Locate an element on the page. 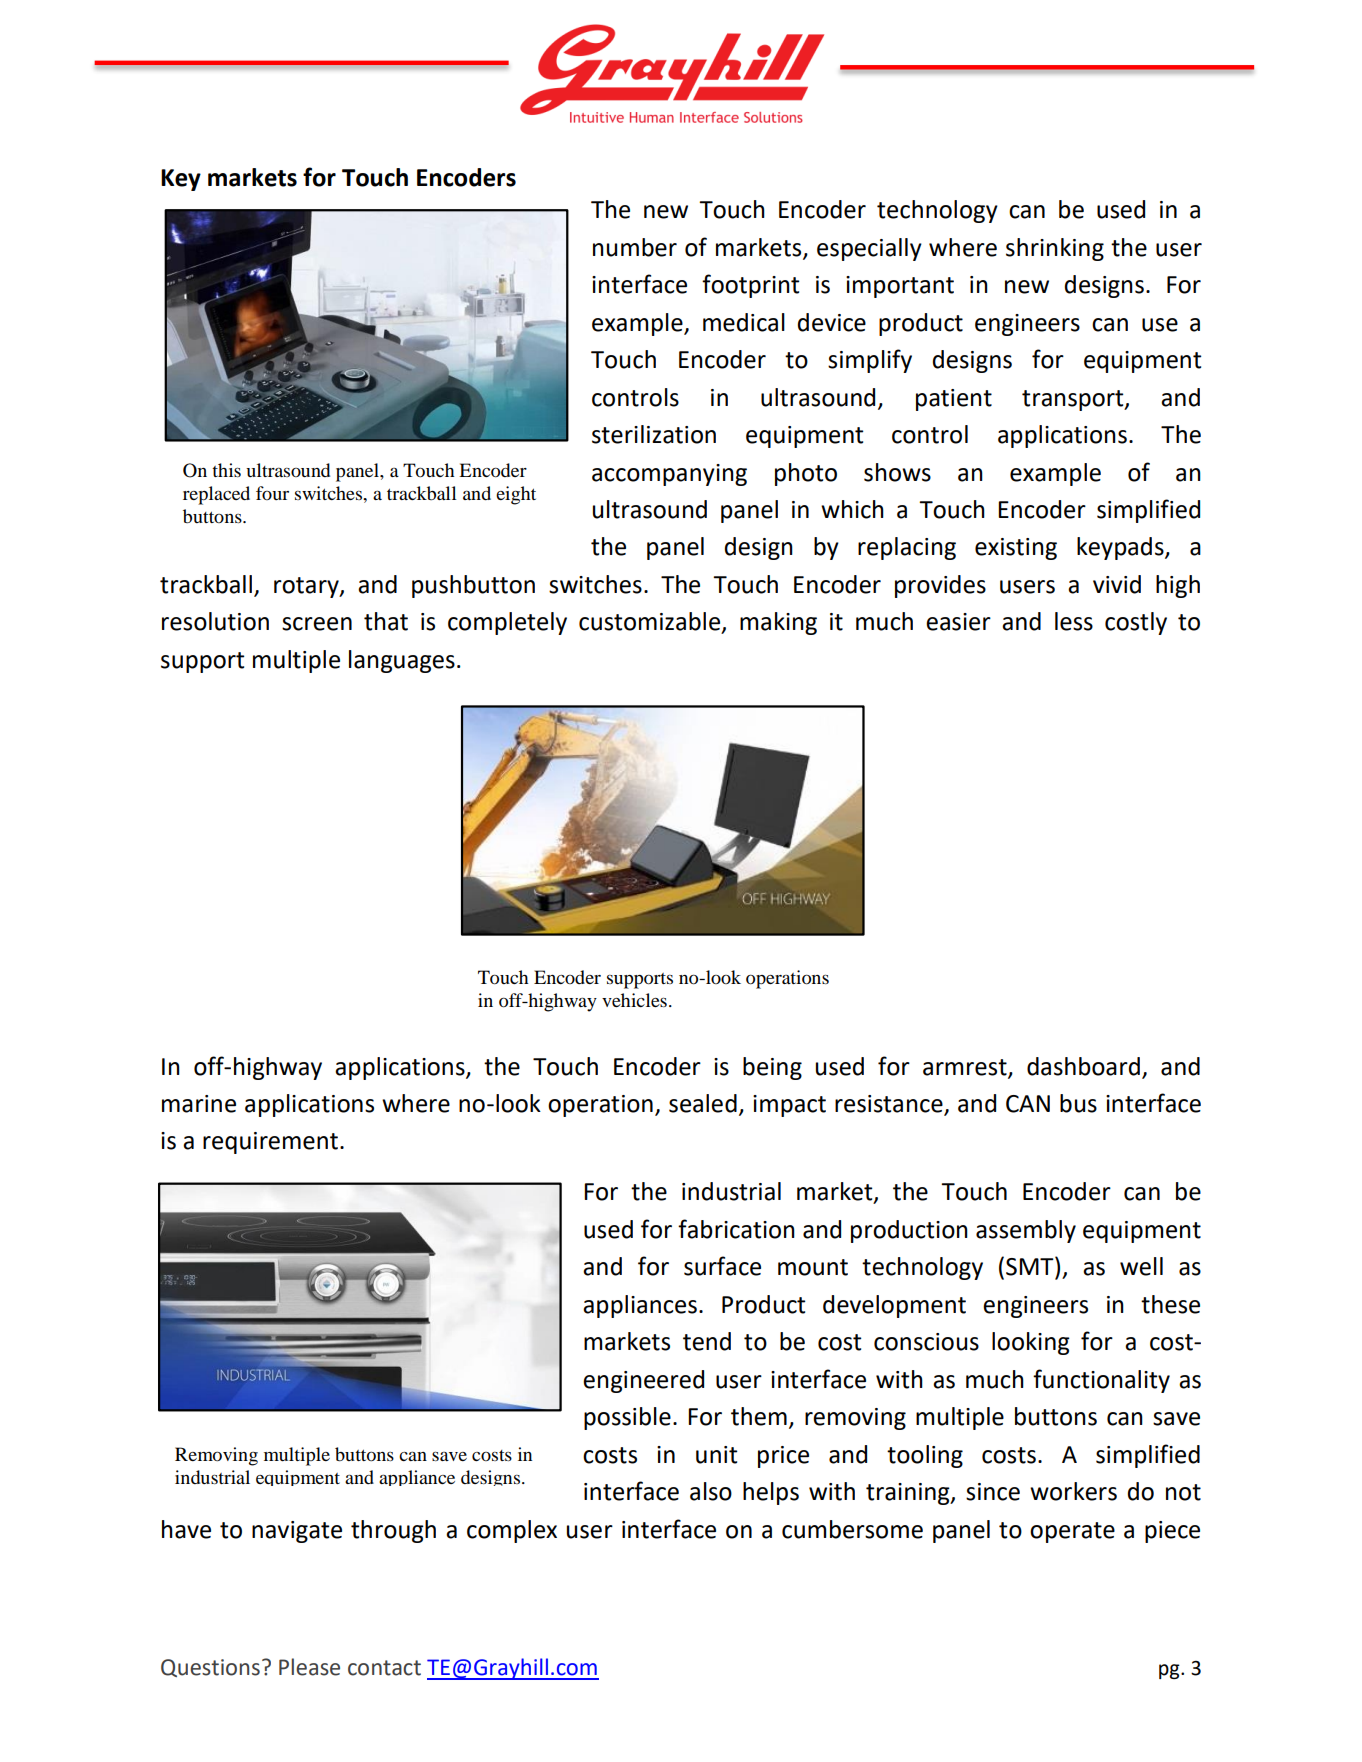  surface is located at coordinates (722, 1266).
